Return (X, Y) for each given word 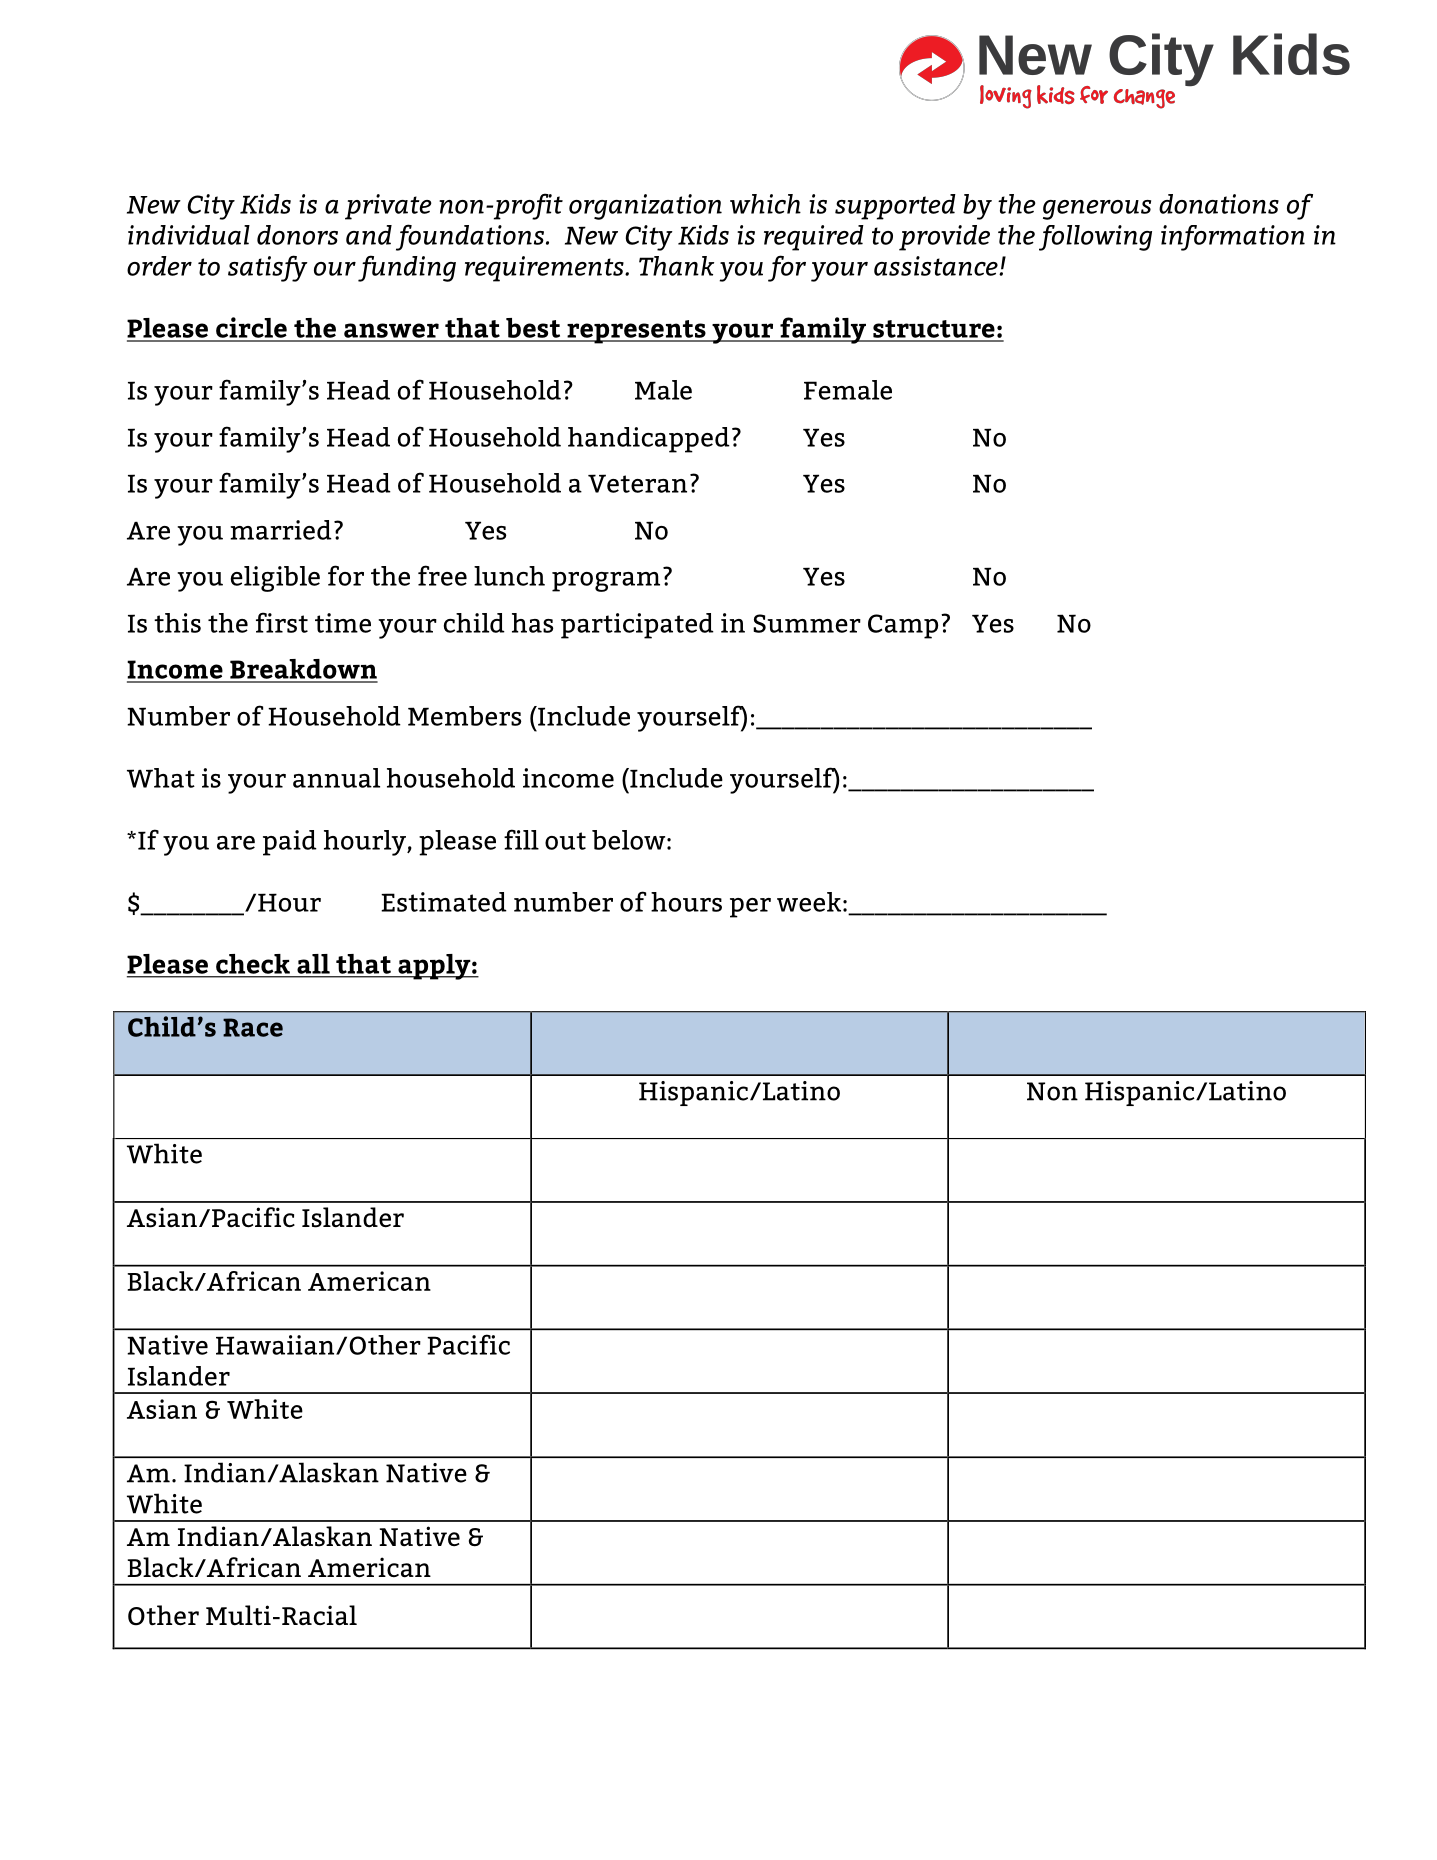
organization (645, 207)
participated (637, 626)
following (1095, 238)
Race (253, 1027)
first (282, 622)
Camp (903, 626)
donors (297, 235)
